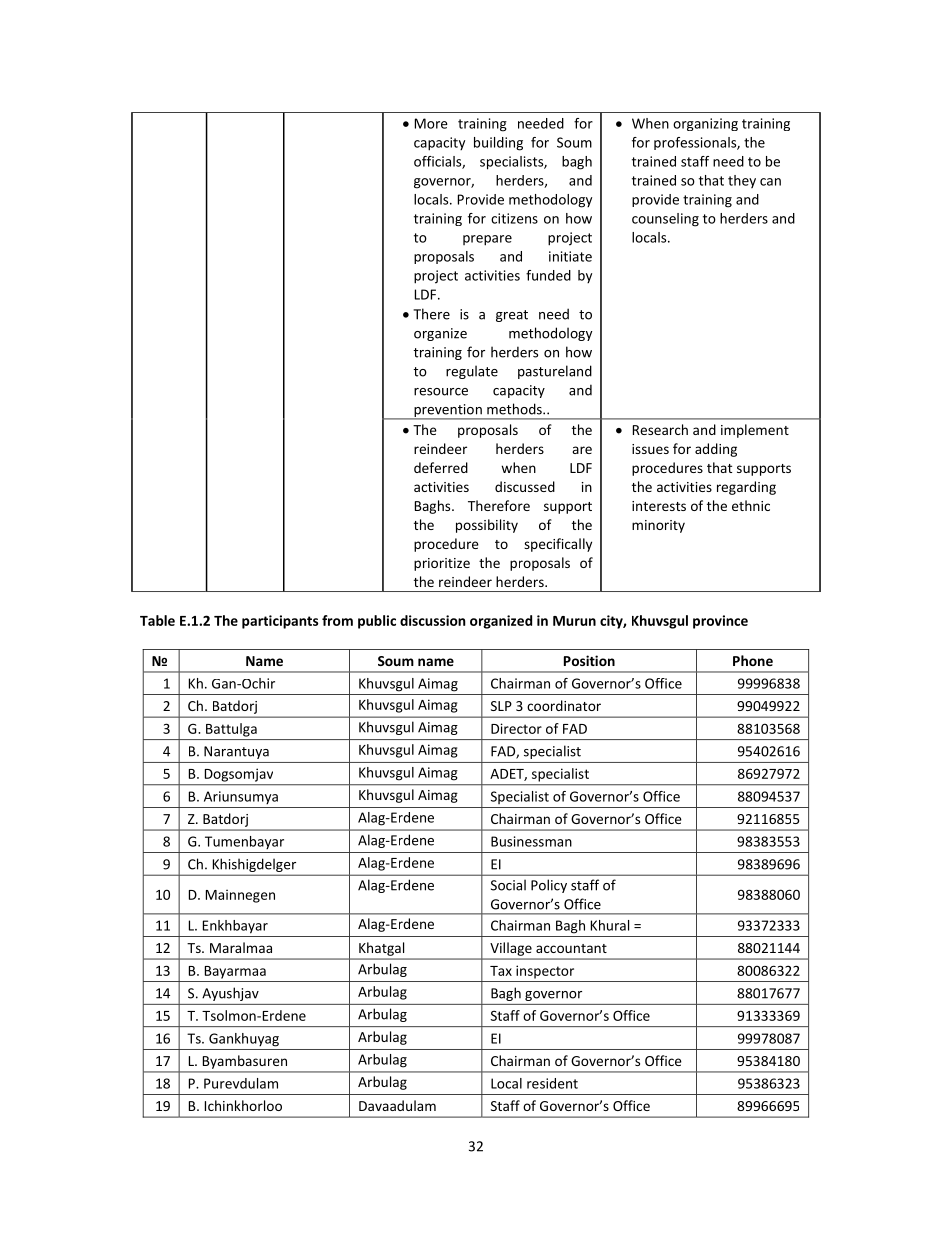 The image size is (952, 1233). What do you see at coordinates (705, 124) in the screenshot?
I see `organizing` at bounding box center [705, 124].
